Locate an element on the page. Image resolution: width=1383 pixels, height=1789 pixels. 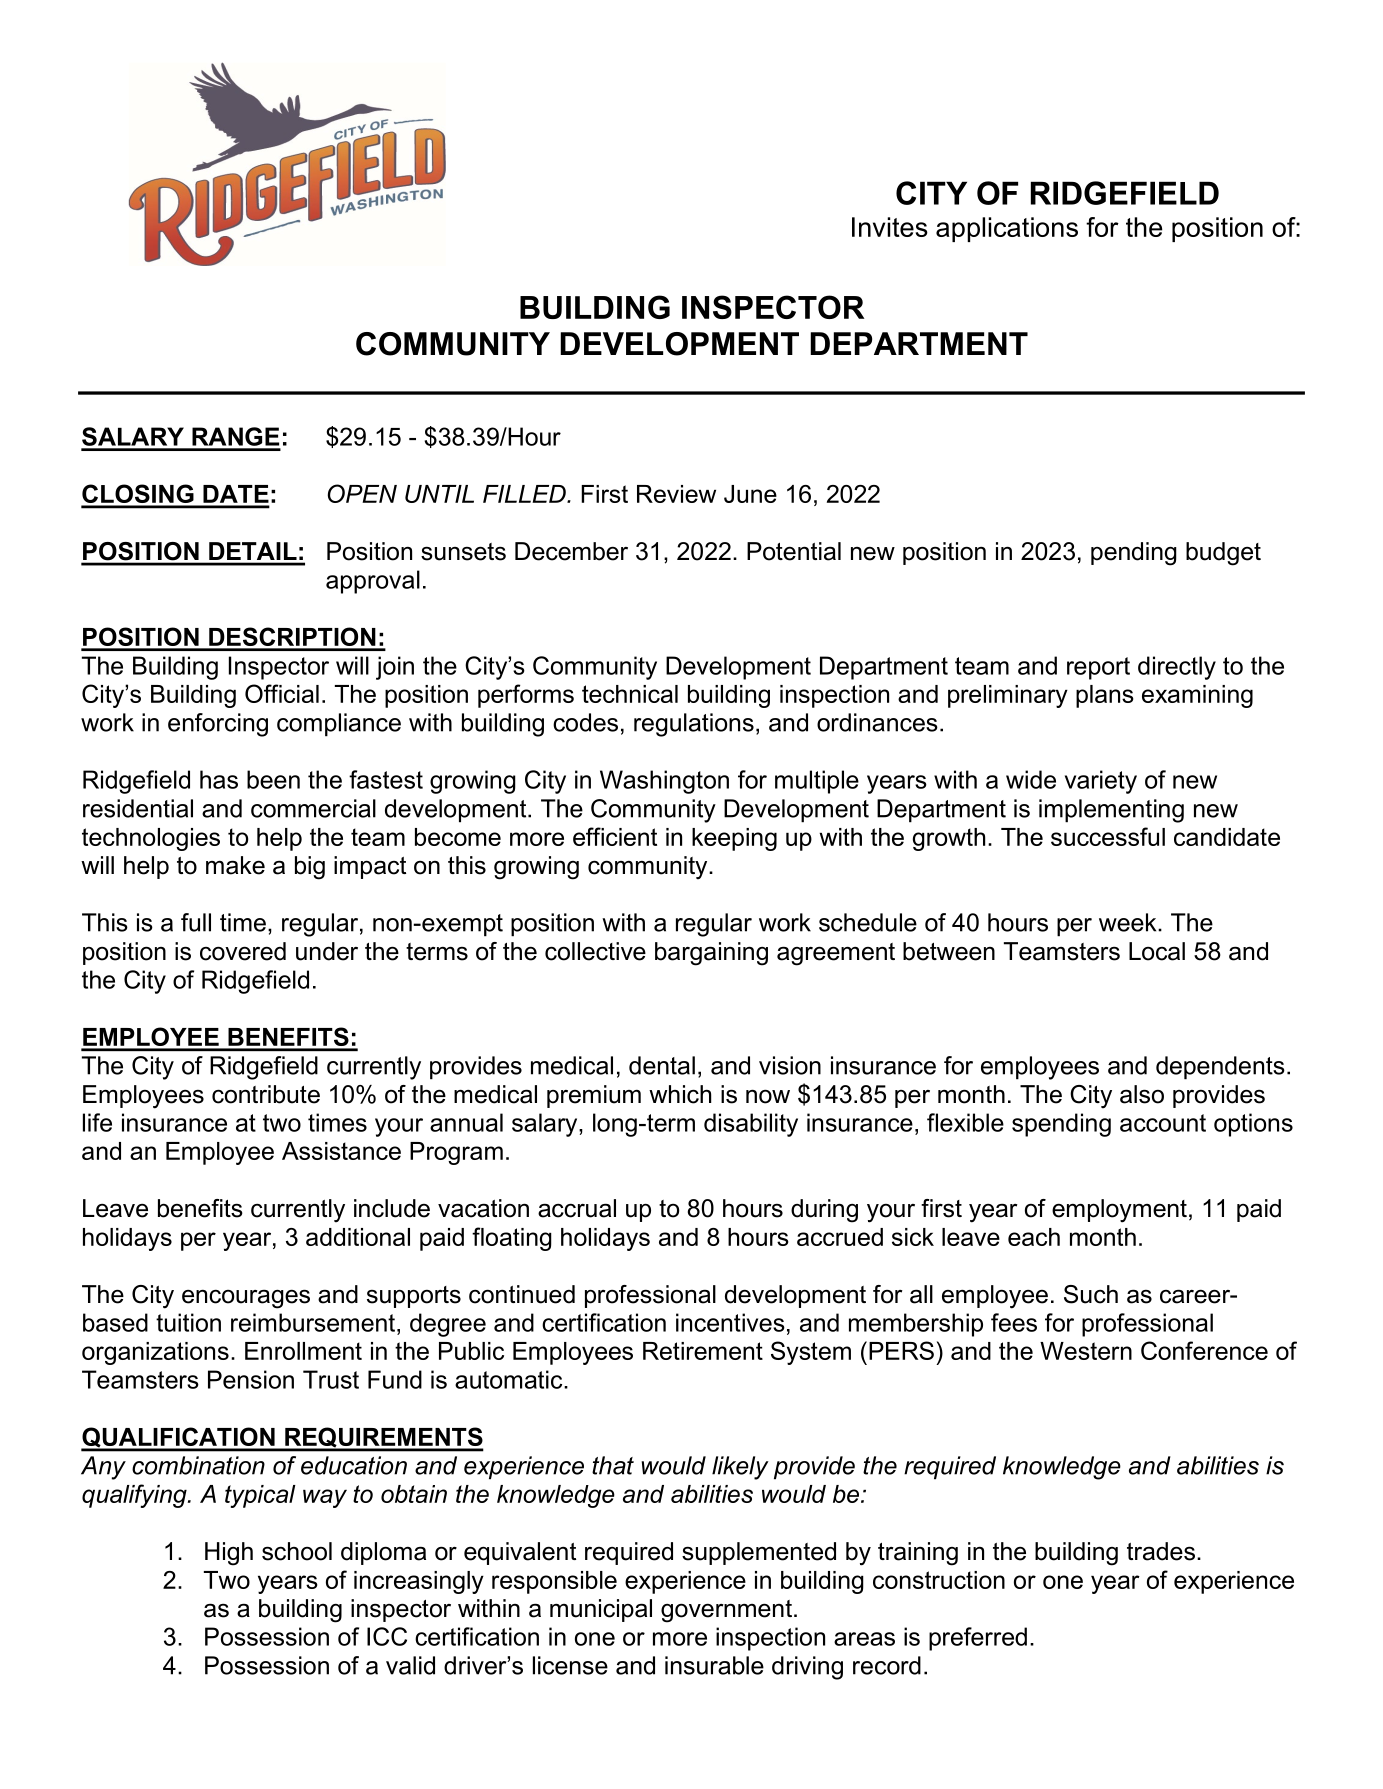
Invites is located at coordinates (890, 227).
